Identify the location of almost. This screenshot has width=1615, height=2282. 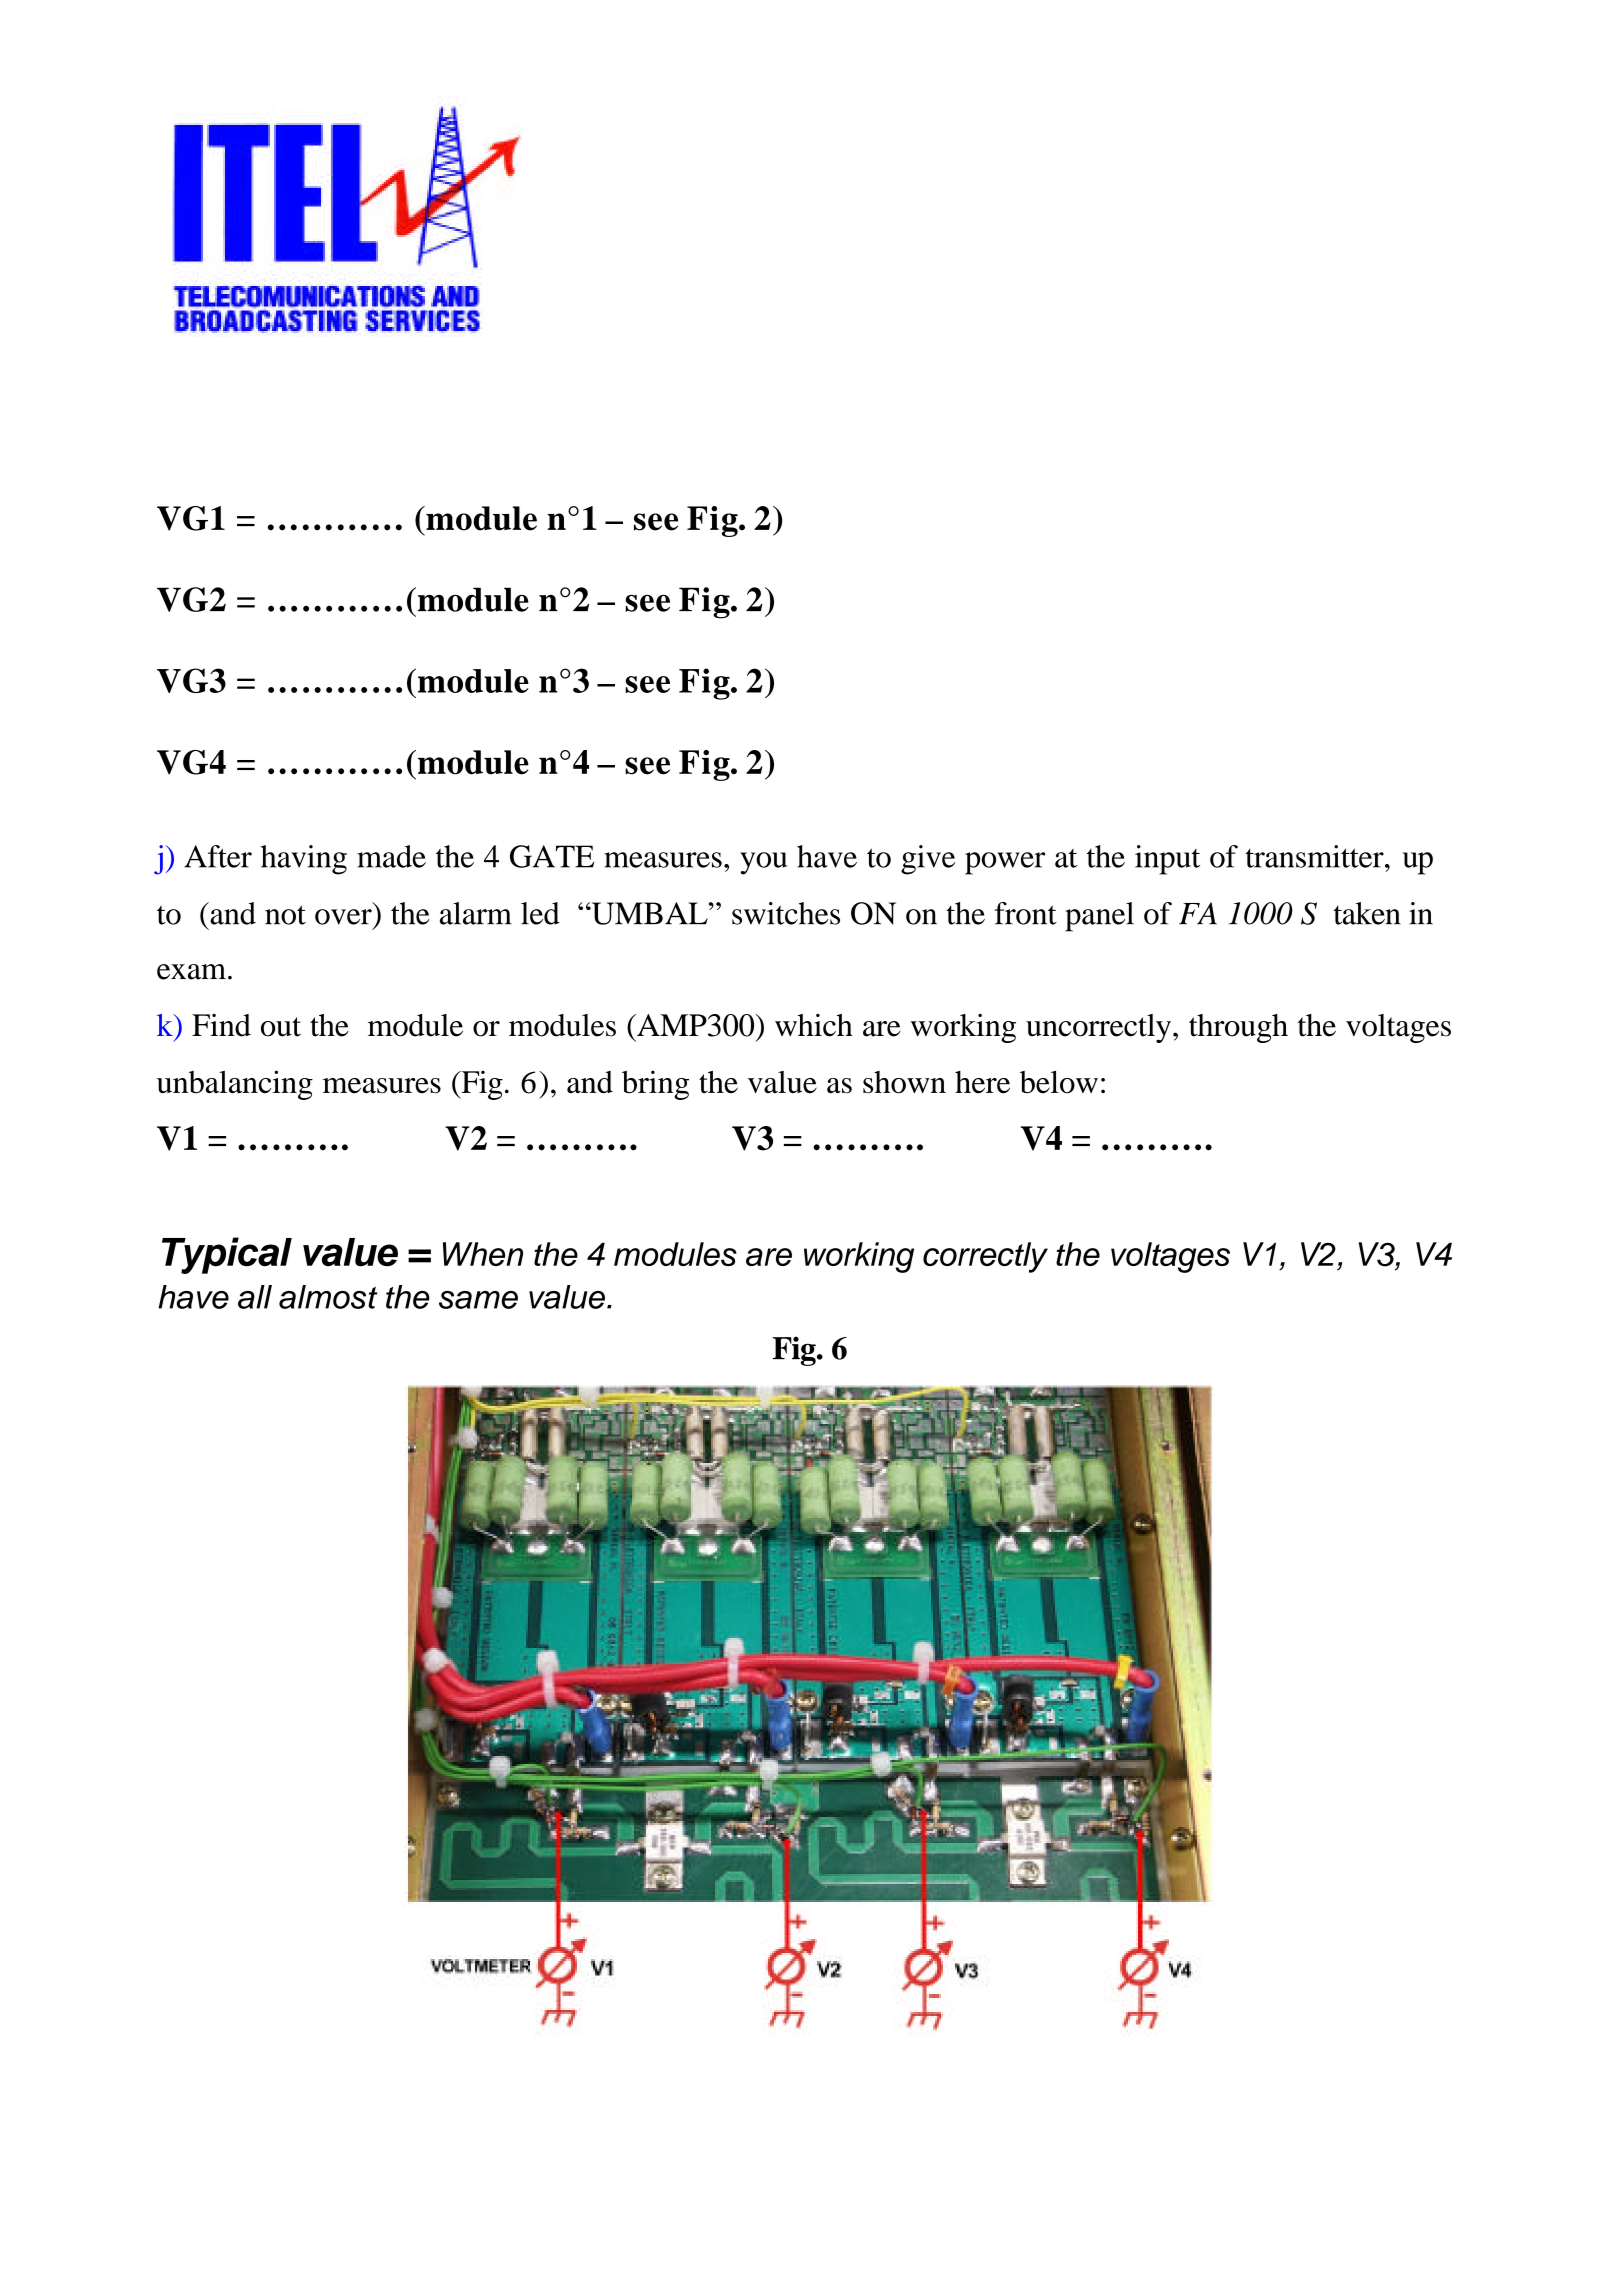
(328, 1297).
